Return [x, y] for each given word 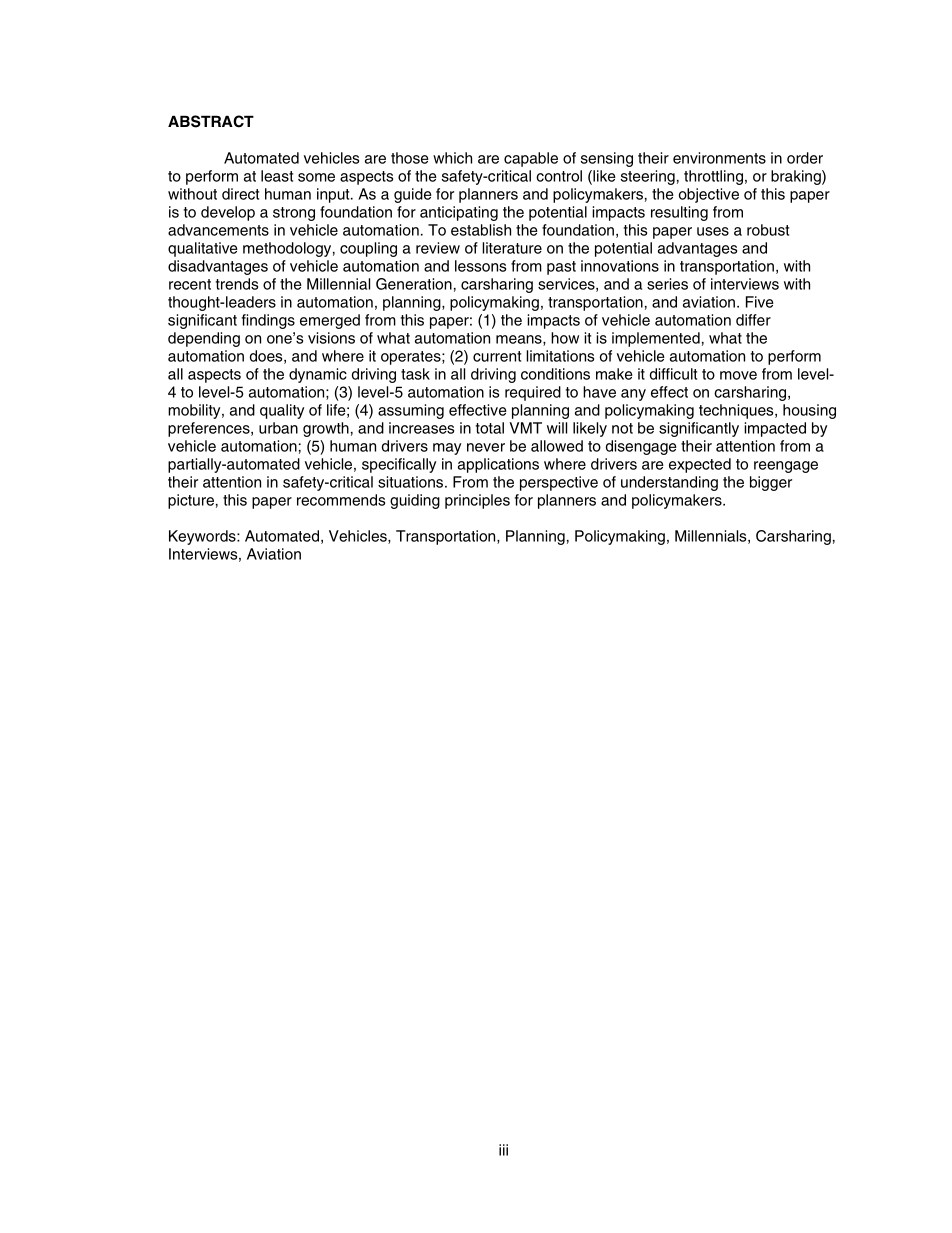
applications [498, 465]
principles [477, 501]
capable [531, 159]
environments [719, 158]
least [277, 176]
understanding [669, 483]
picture [191, 501]
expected [700, 465]
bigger [771, 483]
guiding [415, 501]
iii [503, 1150]
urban [278, 428]
